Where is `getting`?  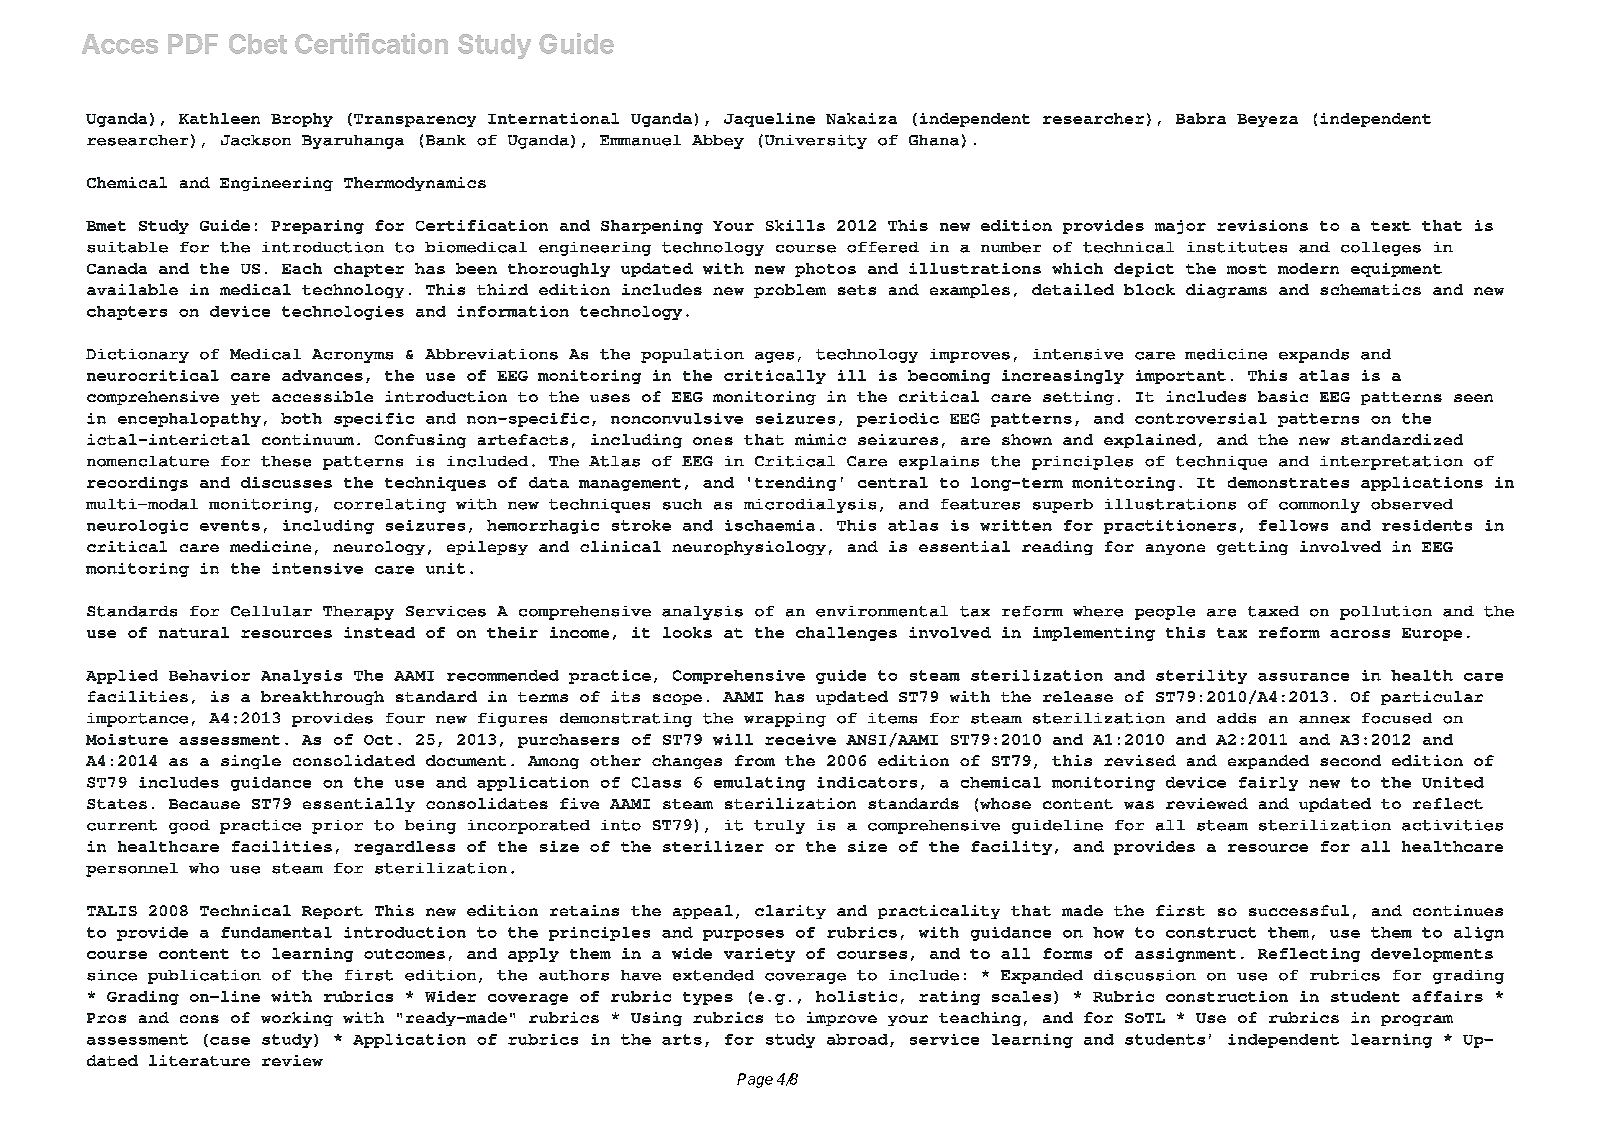 getting is located at coordinates (1252, 548).
